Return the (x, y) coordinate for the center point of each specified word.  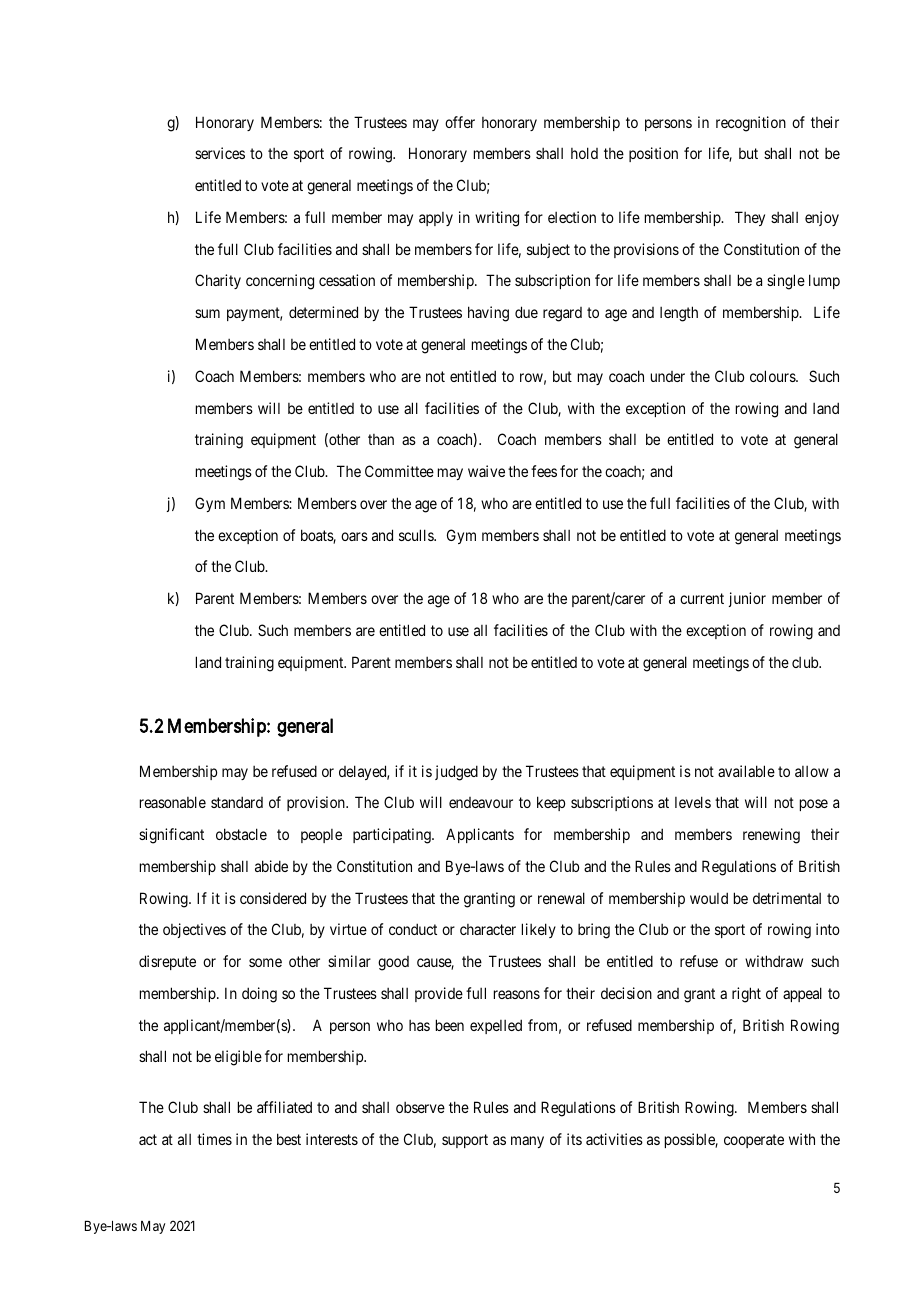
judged (456, 773)
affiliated (284, 1107)
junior (747, 599)
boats (318, 536)
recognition (751, 124)
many (527, 1142)
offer (460, 122)
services (220, 153)
